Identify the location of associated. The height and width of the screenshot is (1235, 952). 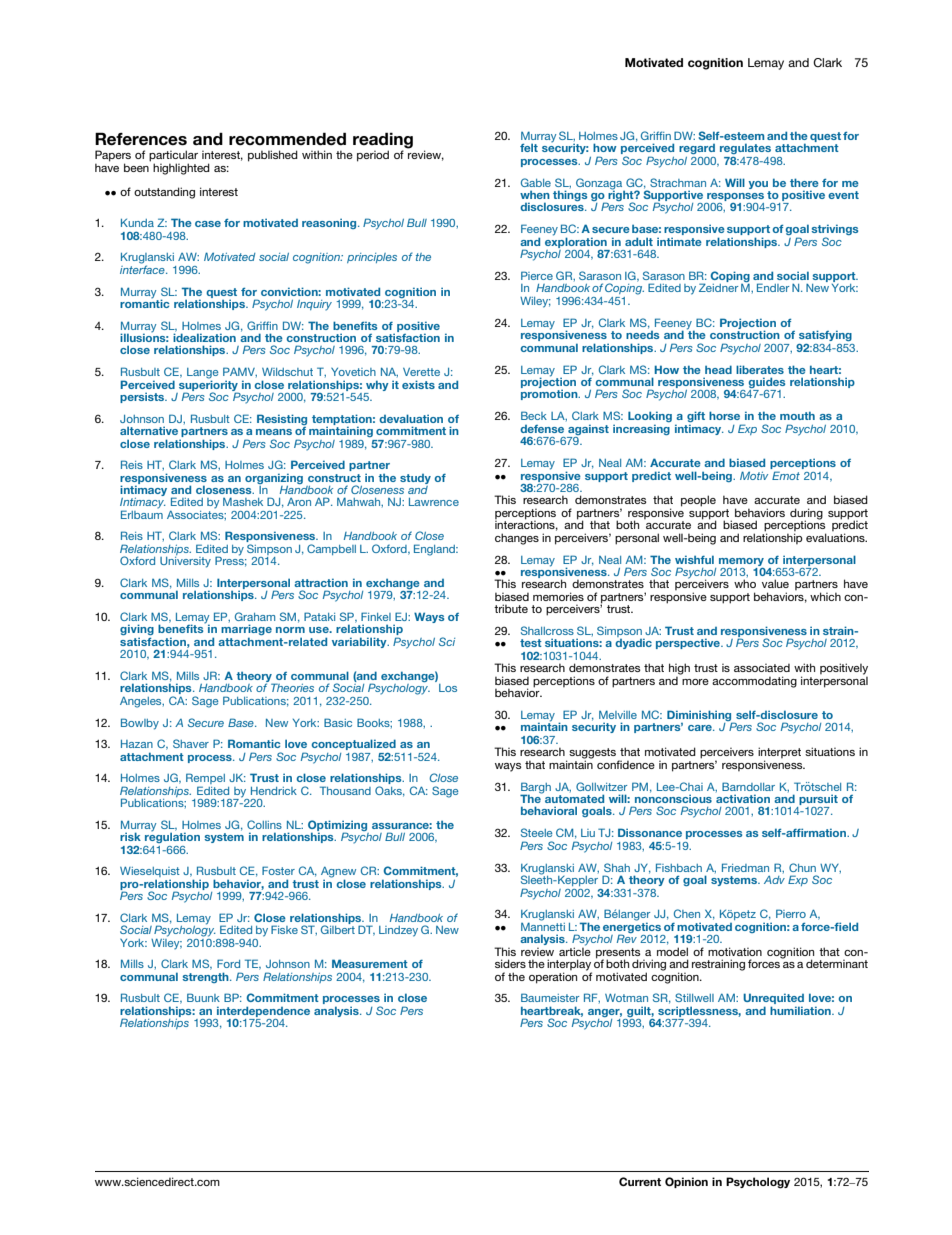
(762, 668).
